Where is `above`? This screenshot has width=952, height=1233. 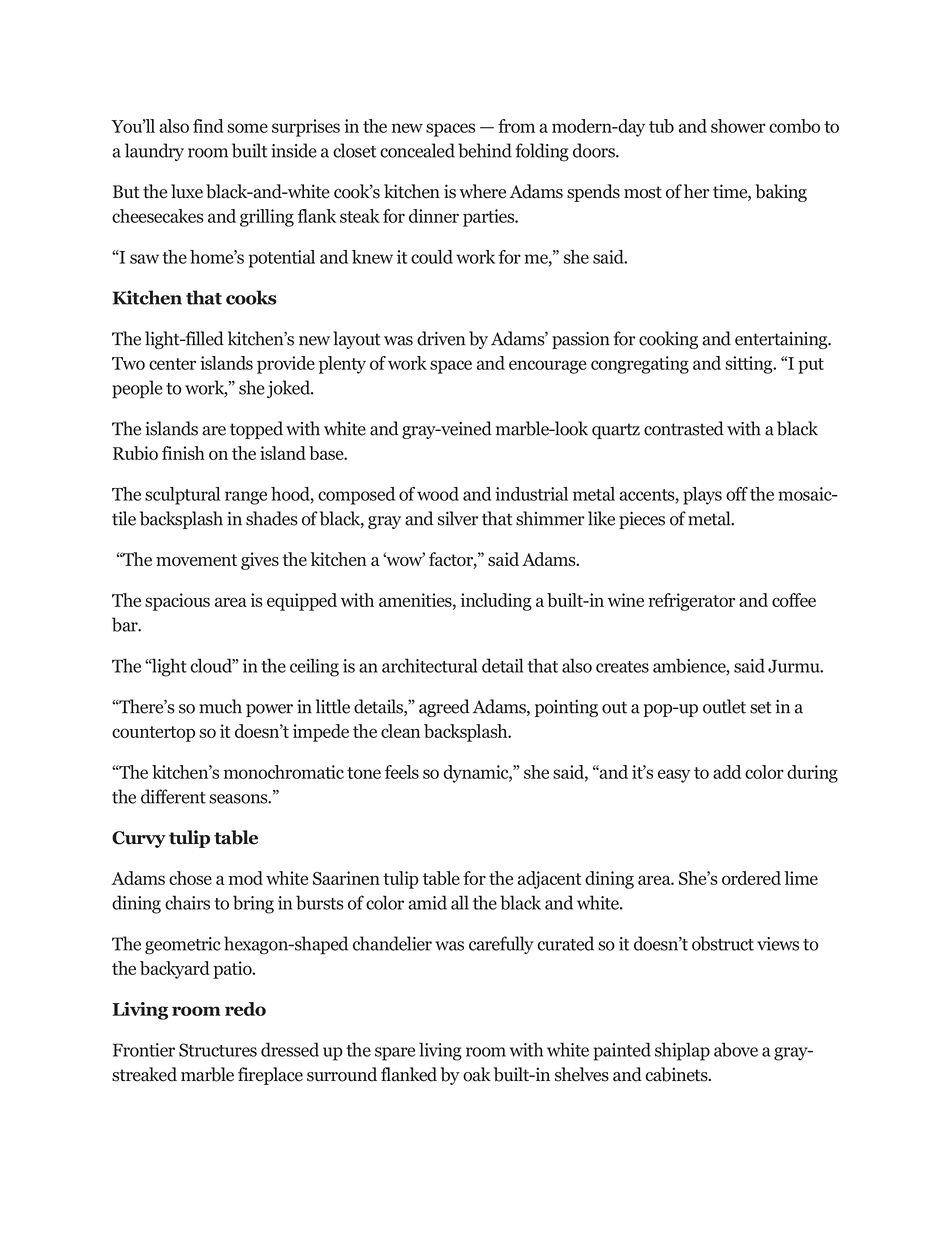
above is located at coordinates (736, 1049).
